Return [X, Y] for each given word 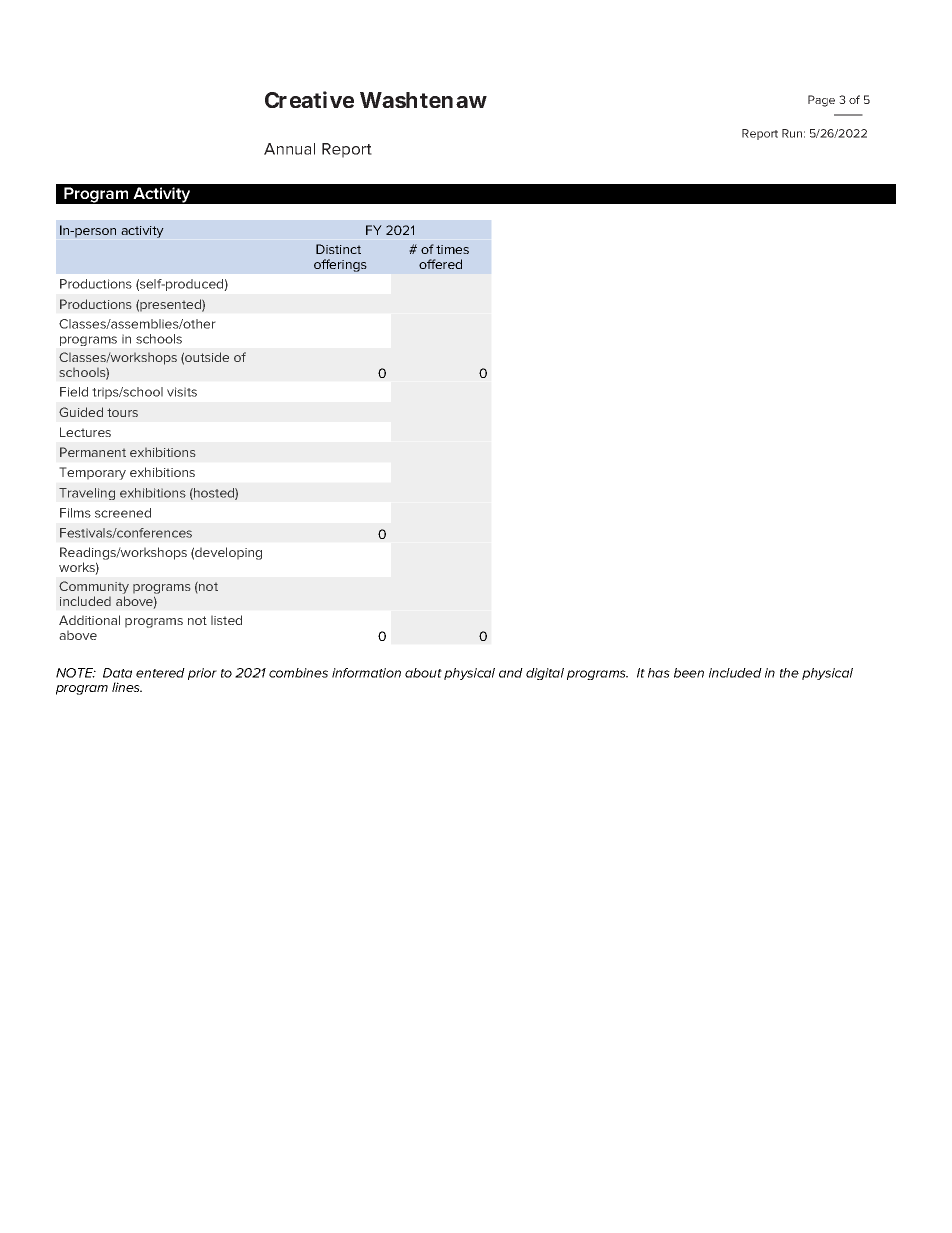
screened [123, 513]
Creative [309, 99]
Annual [289, 149]
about [423, 673]
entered [160, 673]
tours [122, 412]
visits [182, 392]
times [452, 249]
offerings [340, 265]
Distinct [338, 249]
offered [440, 264]
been [689, 673]
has [659, 673]
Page [821, 101]
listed [226, 620]
